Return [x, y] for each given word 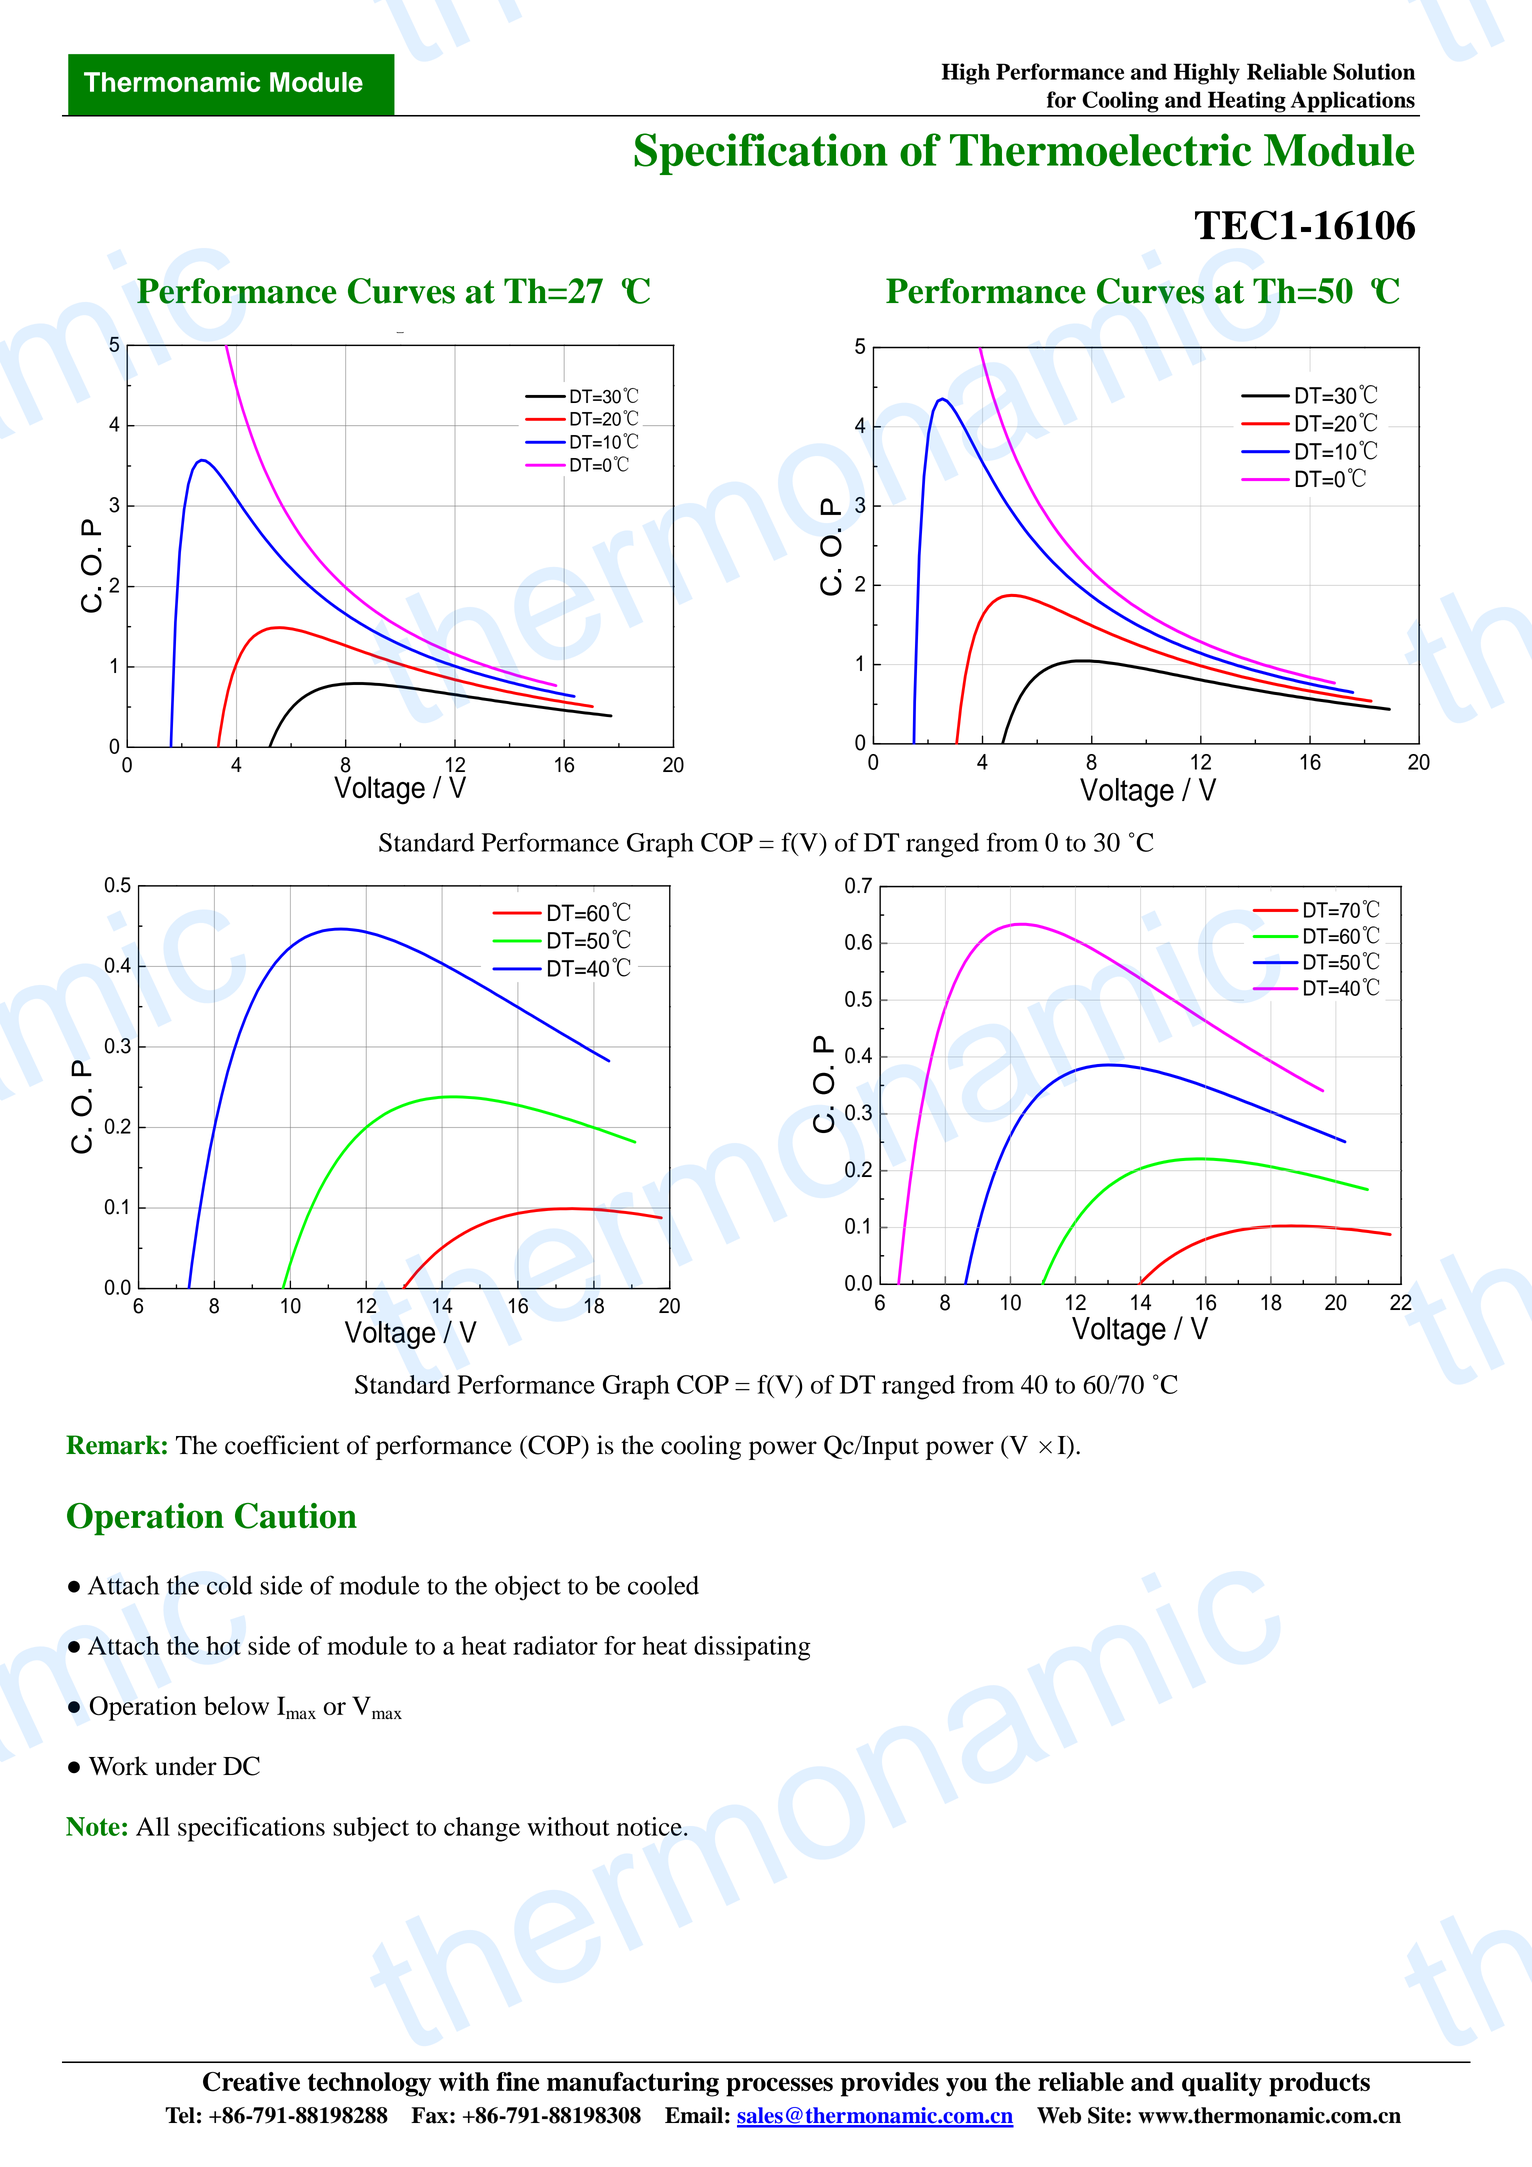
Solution [1374, 71]
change [482, 1829]
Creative [251, 2082]
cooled [663, 1585]
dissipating [752, 1648]
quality [1222, 2084]
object [528, 1588]
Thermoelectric [1100, 149]
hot [223, 1645]
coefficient [282, 1445]
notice [649, 1826]
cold [229, 1585]
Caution [296, 1516]
